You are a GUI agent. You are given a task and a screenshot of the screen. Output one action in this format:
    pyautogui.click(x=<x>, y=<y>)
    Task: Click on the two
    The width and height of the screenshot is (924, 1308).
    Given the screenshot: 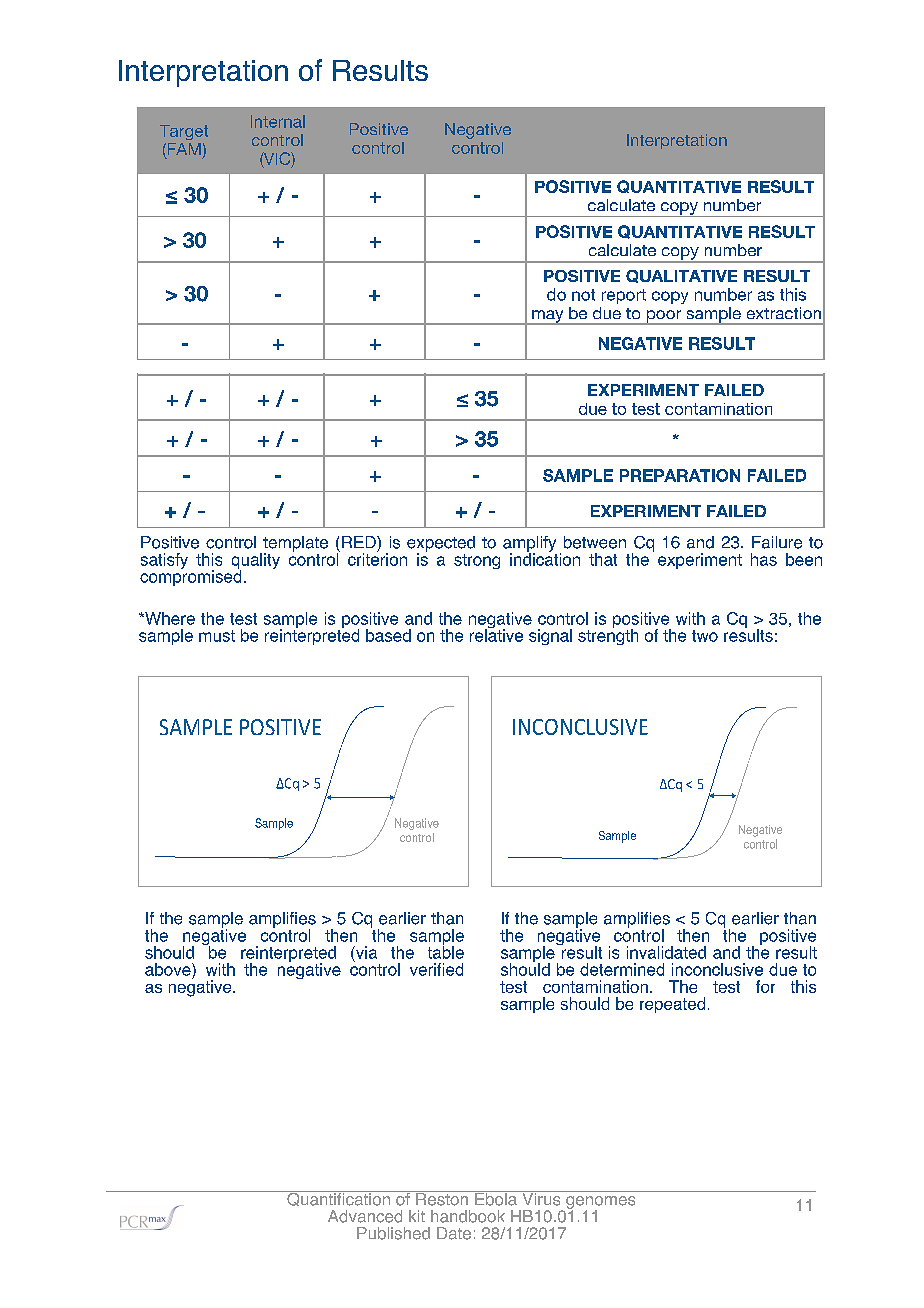 What is the action you would take?
    pyautogui.click(x=705, y=636)
